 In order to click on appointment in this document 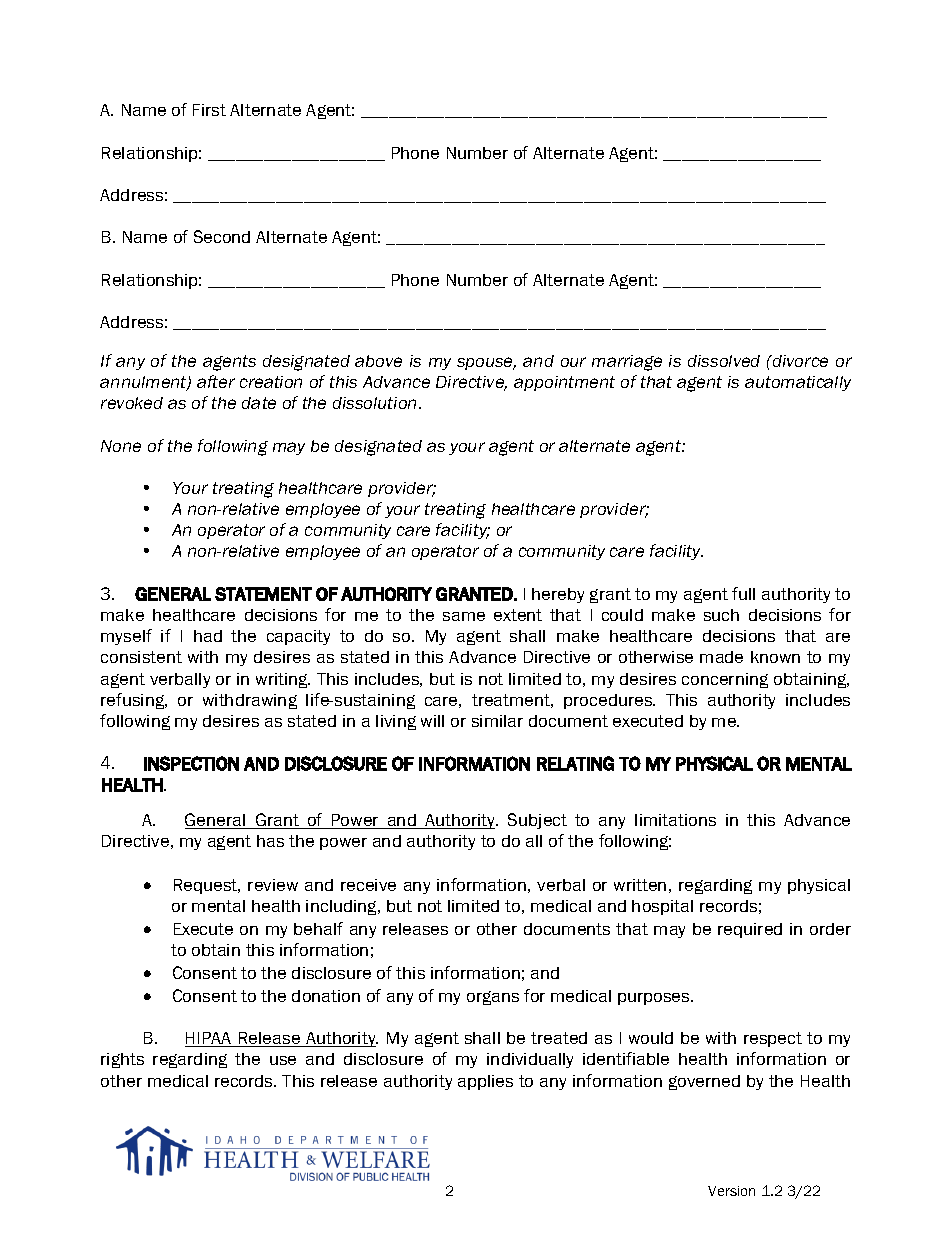, I will do `click(564, 383)`.
